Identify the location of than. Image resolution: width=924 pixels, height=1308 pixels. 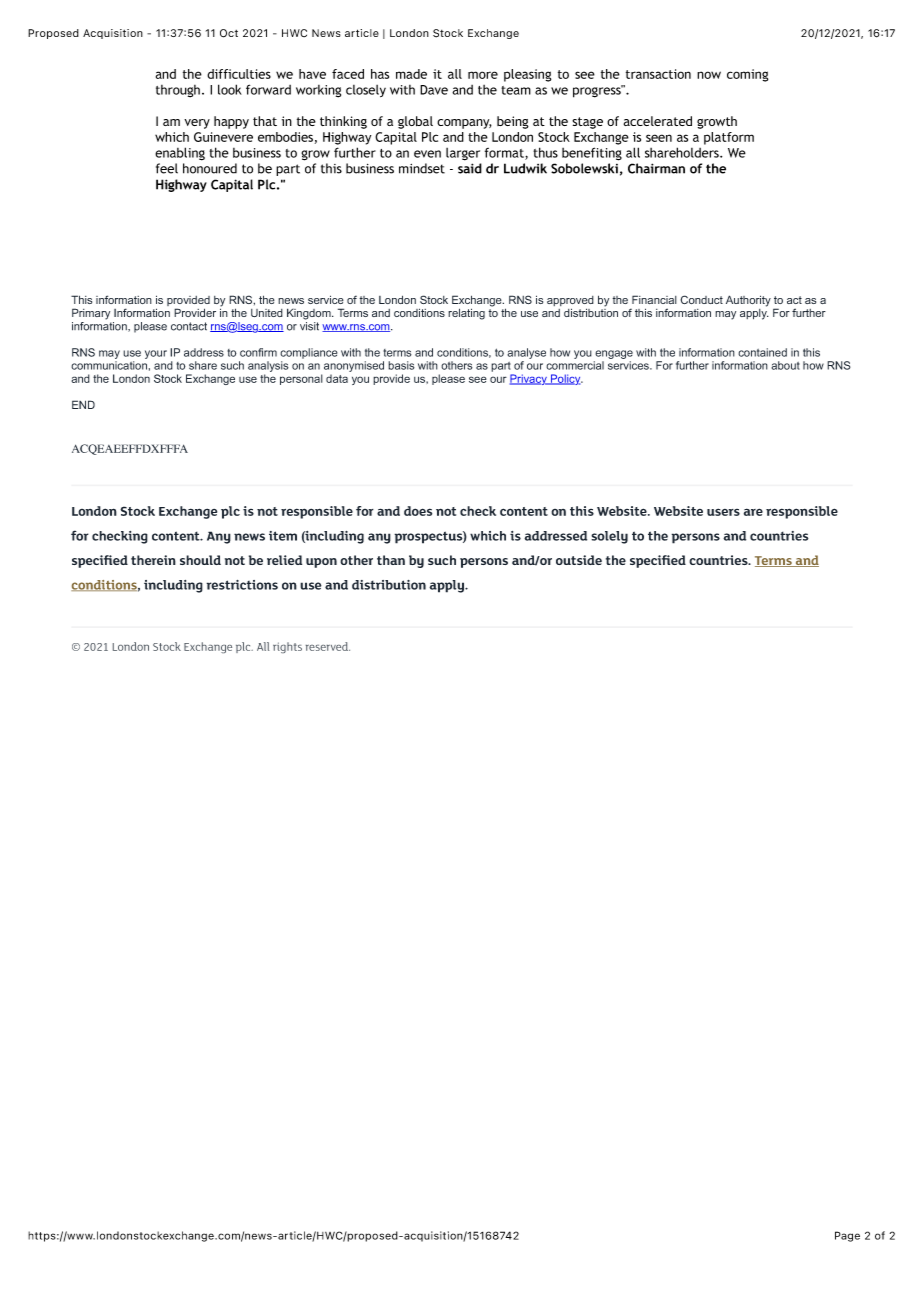
(391, 560).
